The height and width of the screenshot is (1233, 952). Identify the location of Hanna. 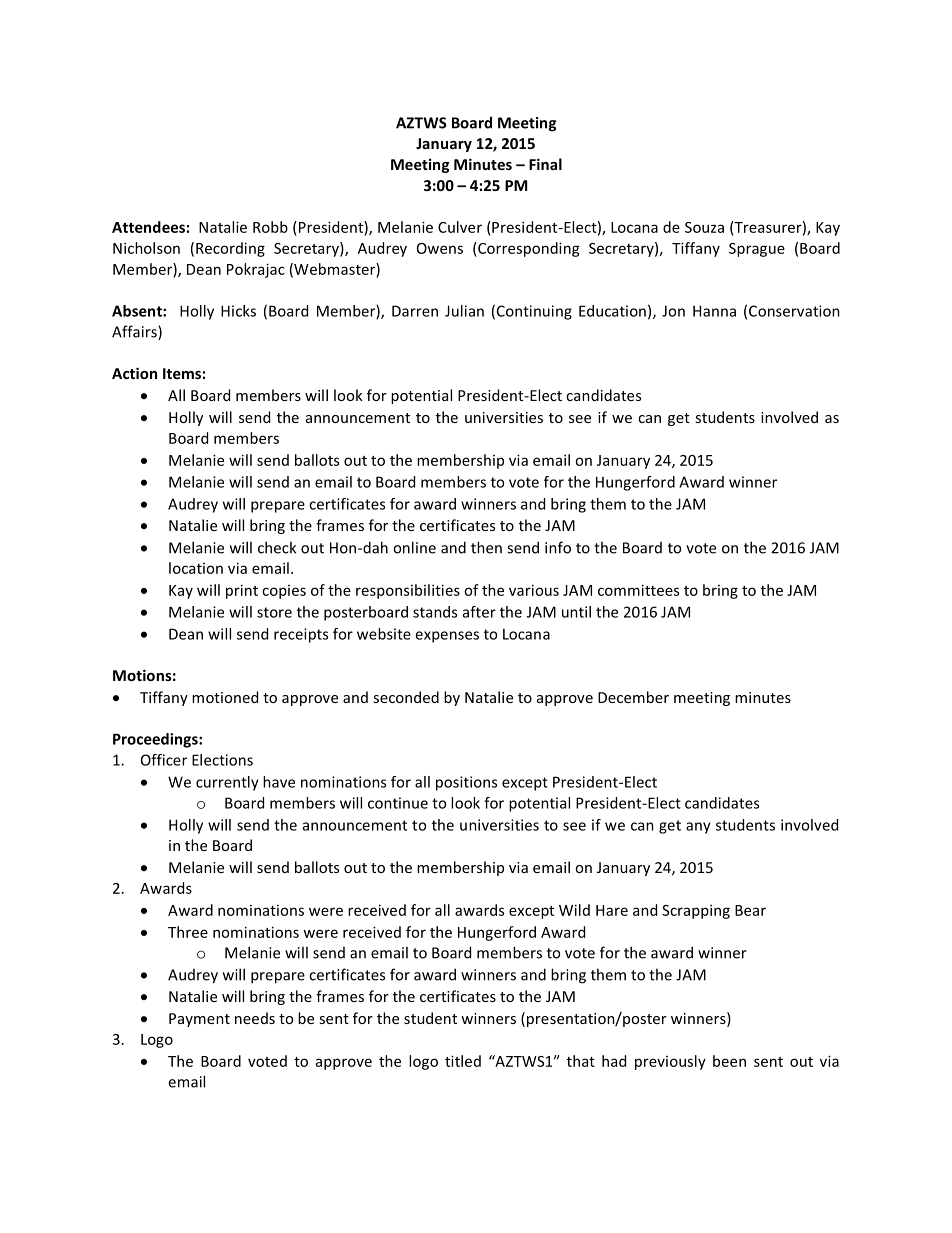
(714, 311).
